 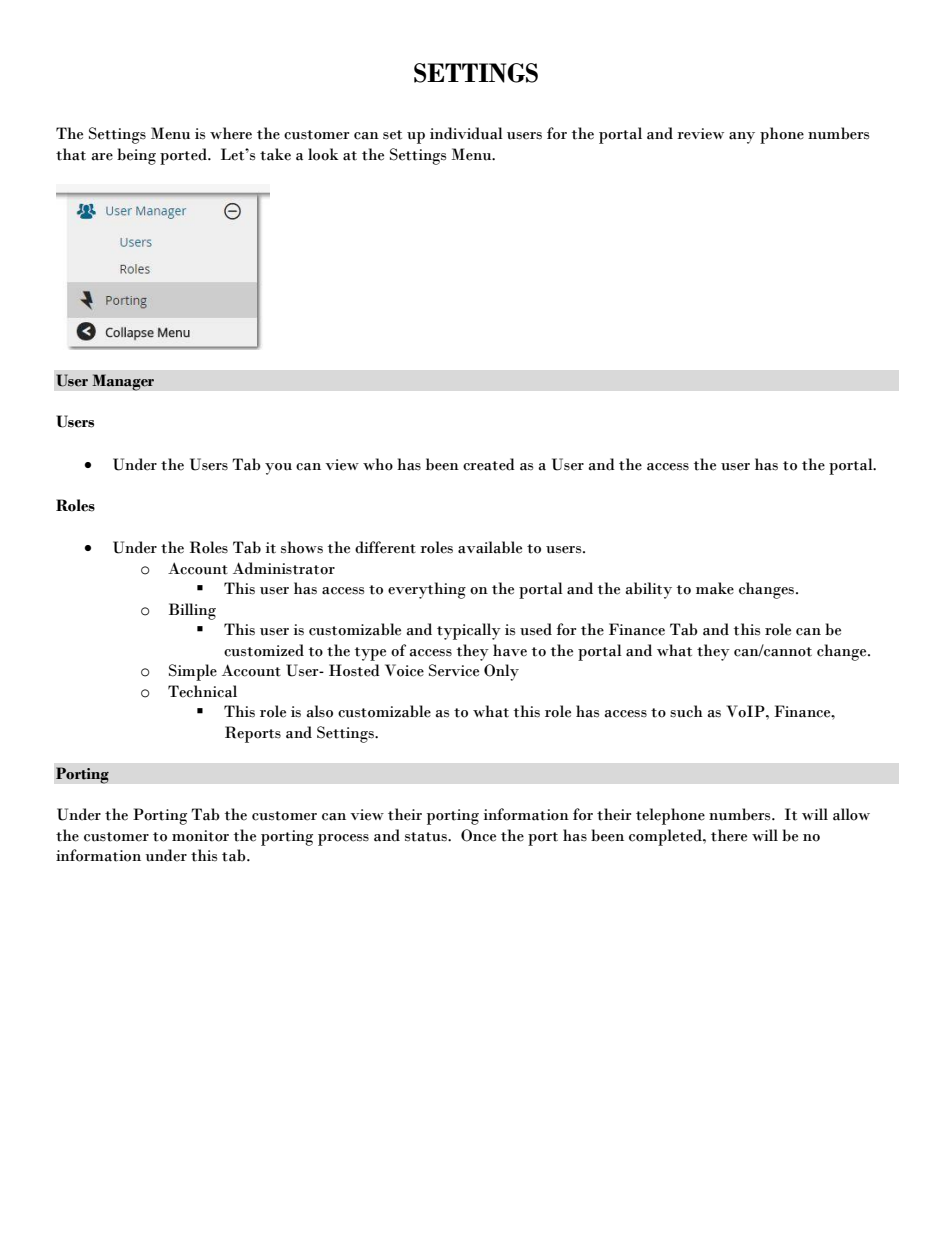 What do you see at coordinates (489, 464) in the screenshot?
I see `created` at bounding box center [489, 464].
